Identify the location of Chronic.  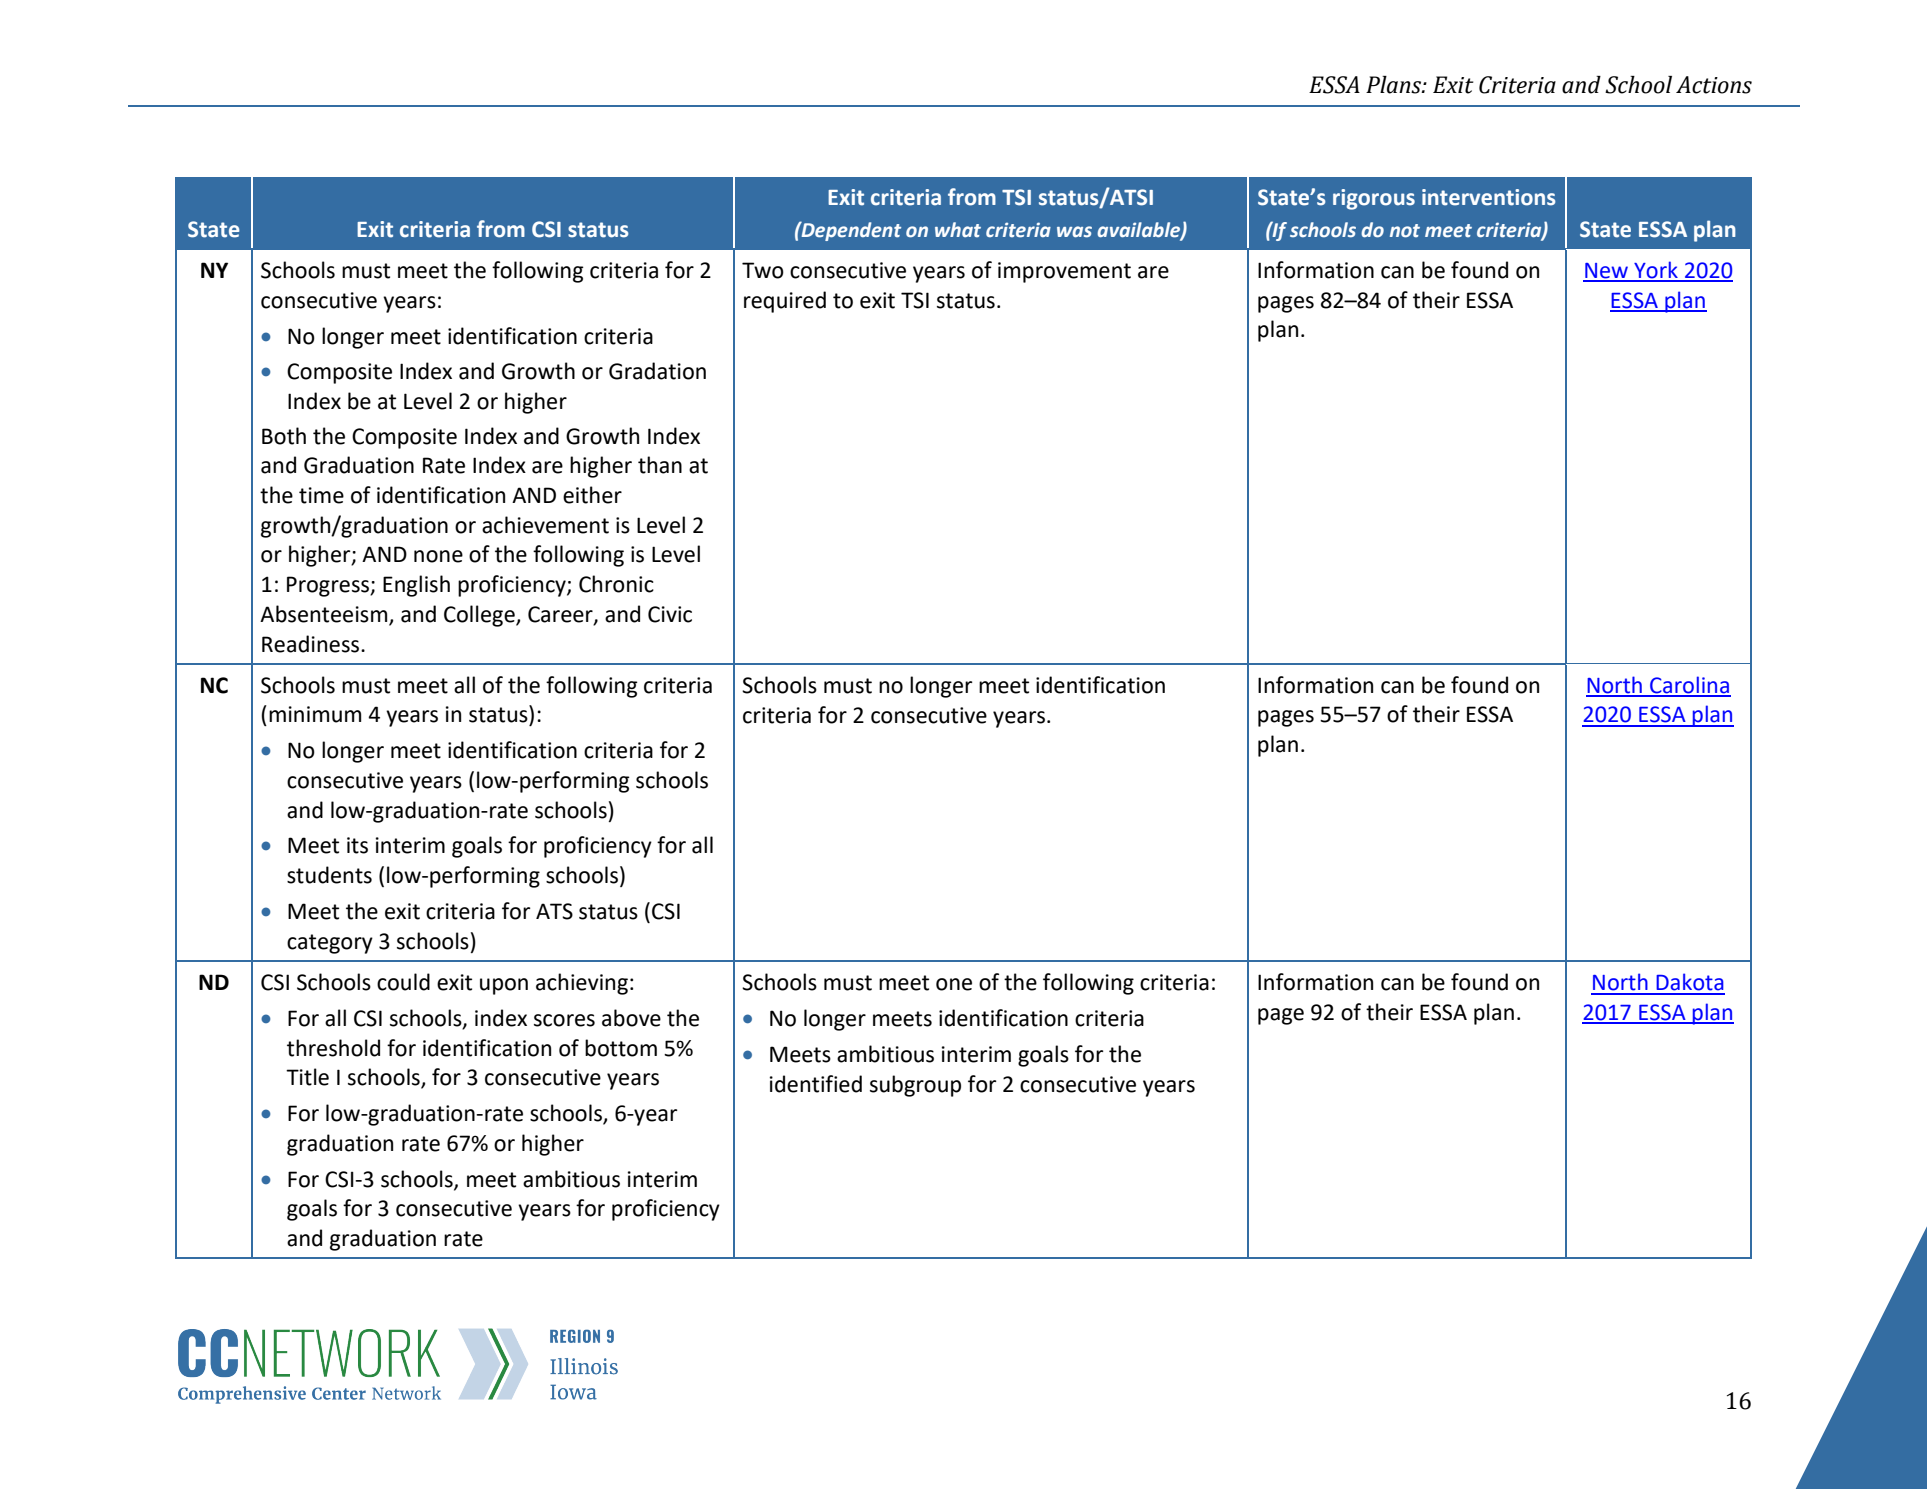
(616, 584).
